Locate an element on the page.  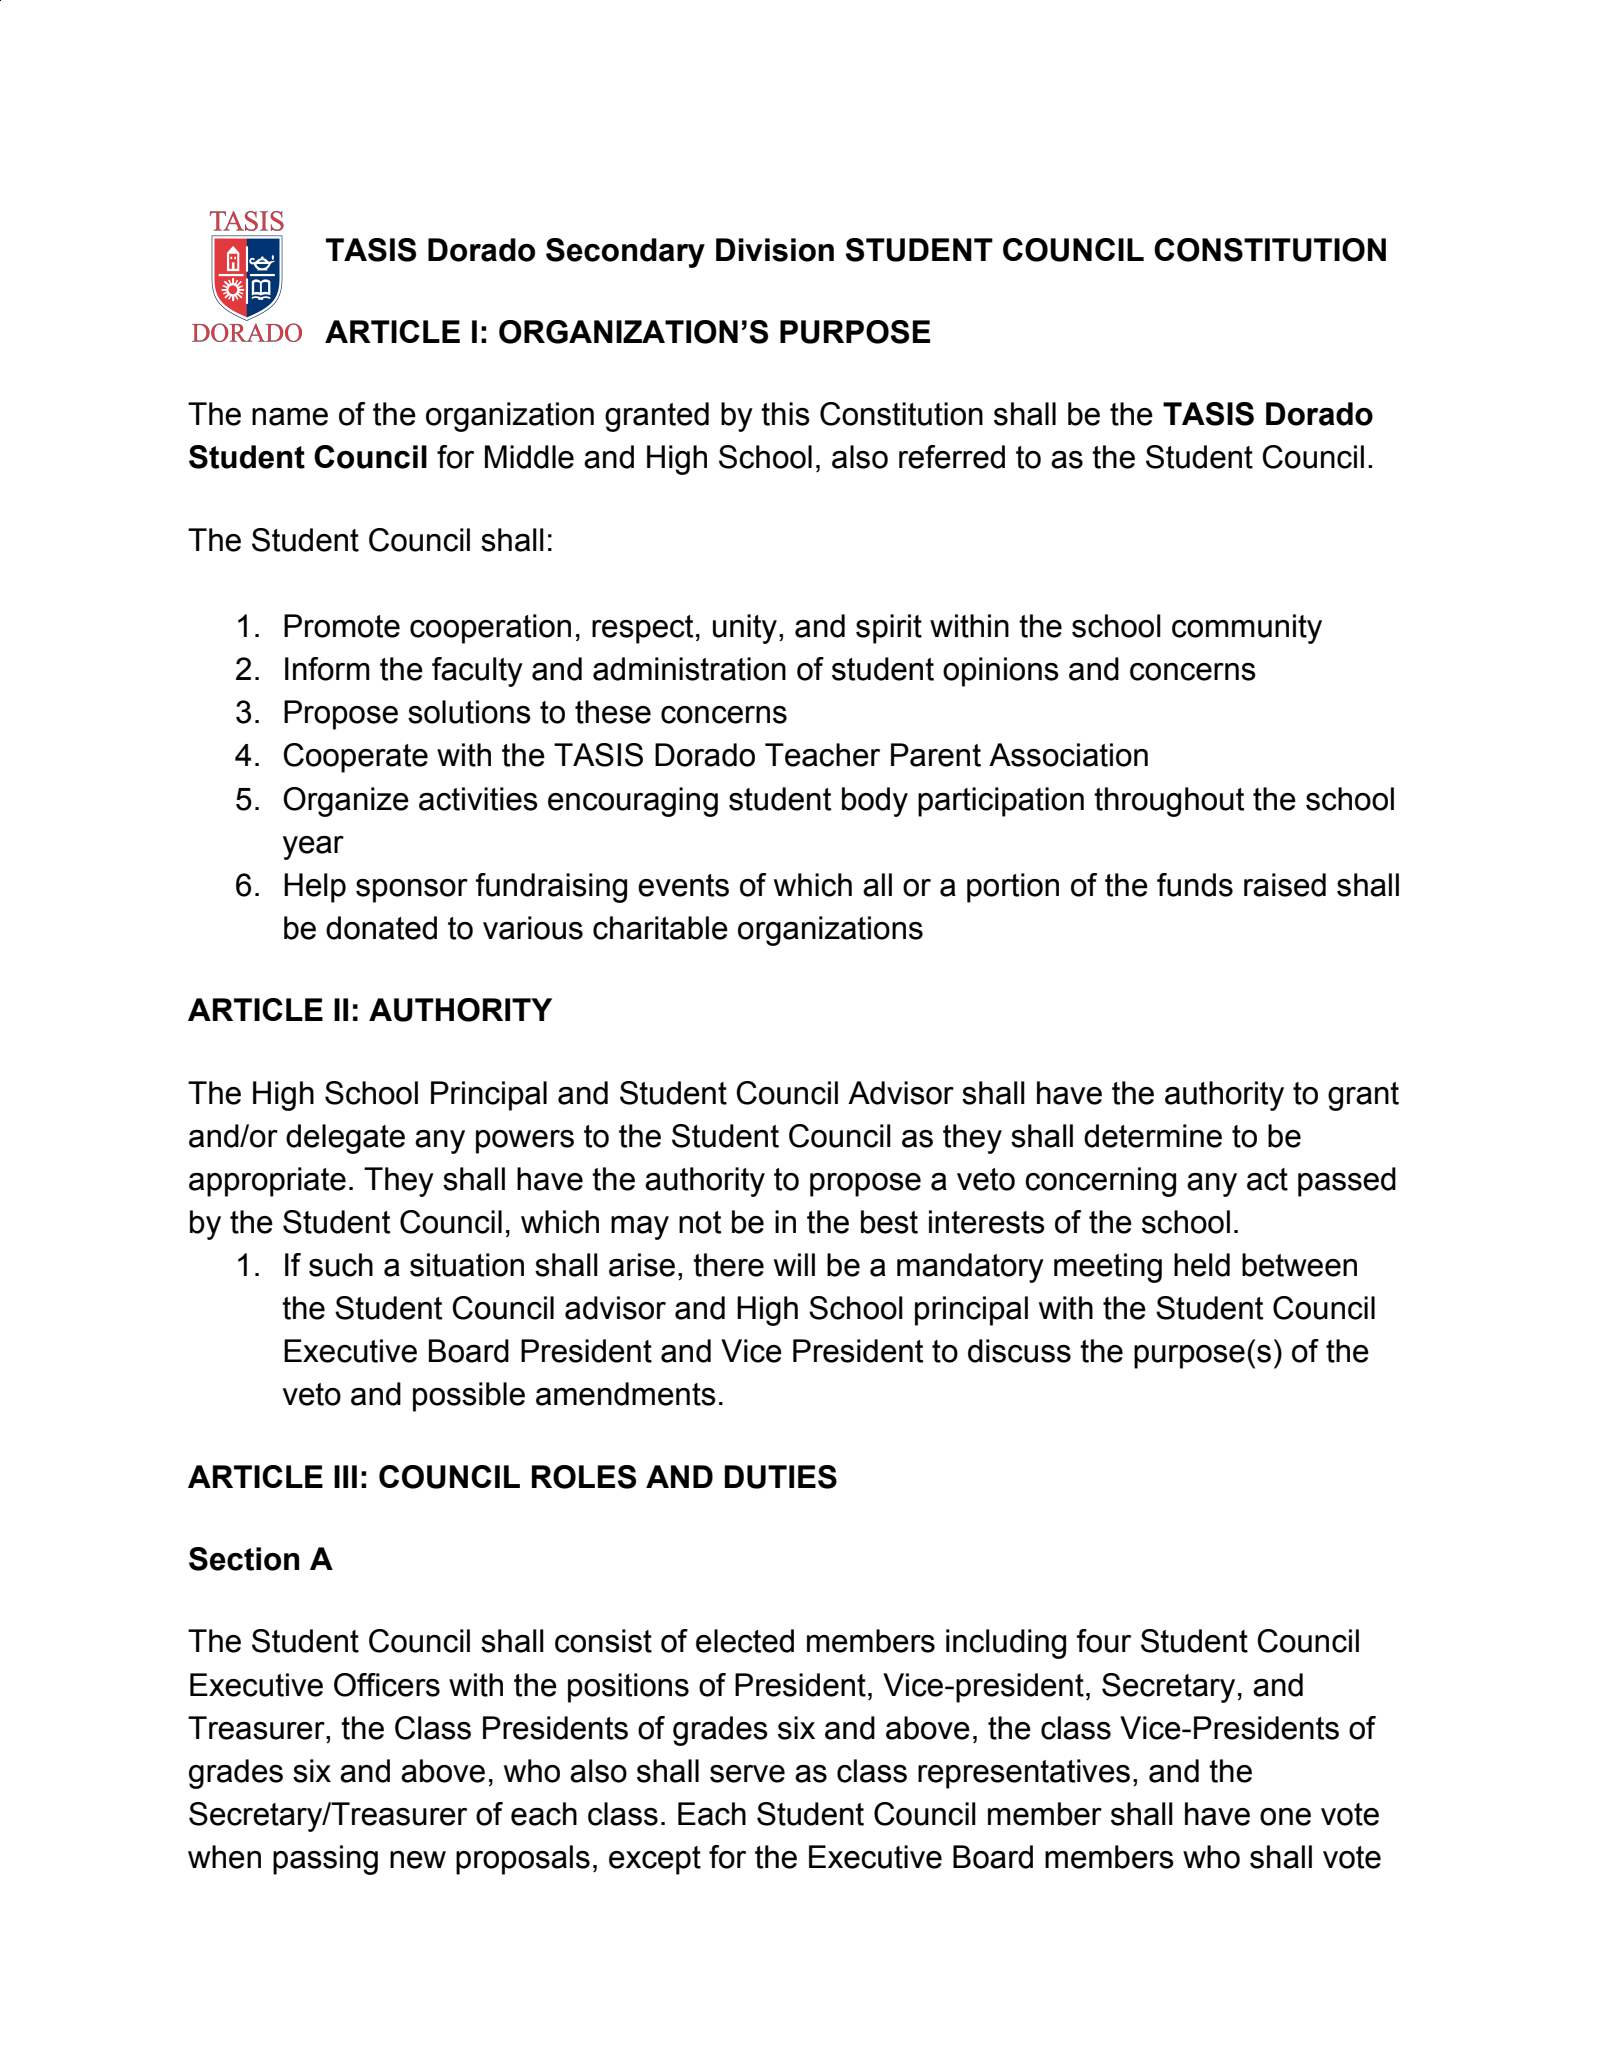
serve is located at coordinates (747, 1774).
